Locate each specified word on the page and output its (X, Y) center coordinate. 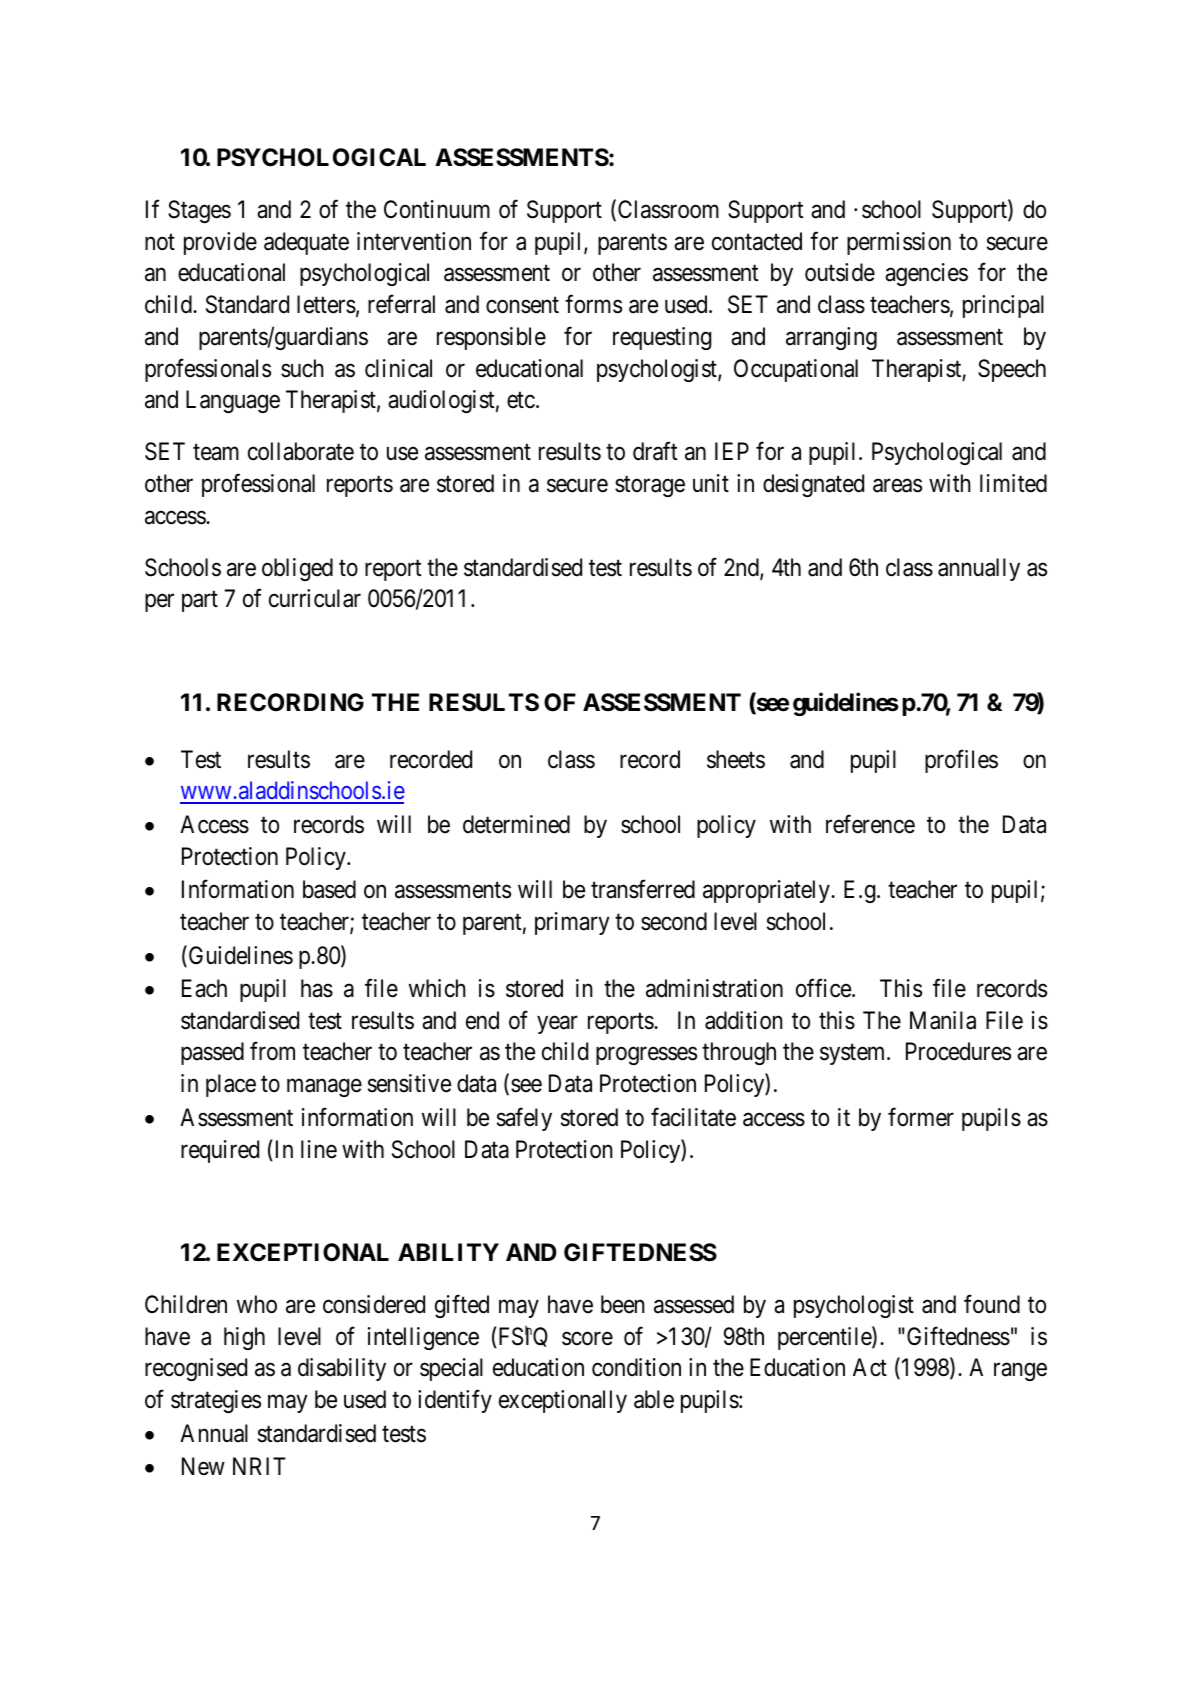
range (1020, 1372)
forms (593, 304)
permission (899, 243)
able (654, 1399)
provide (220, 243)
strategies (216, 1401)
